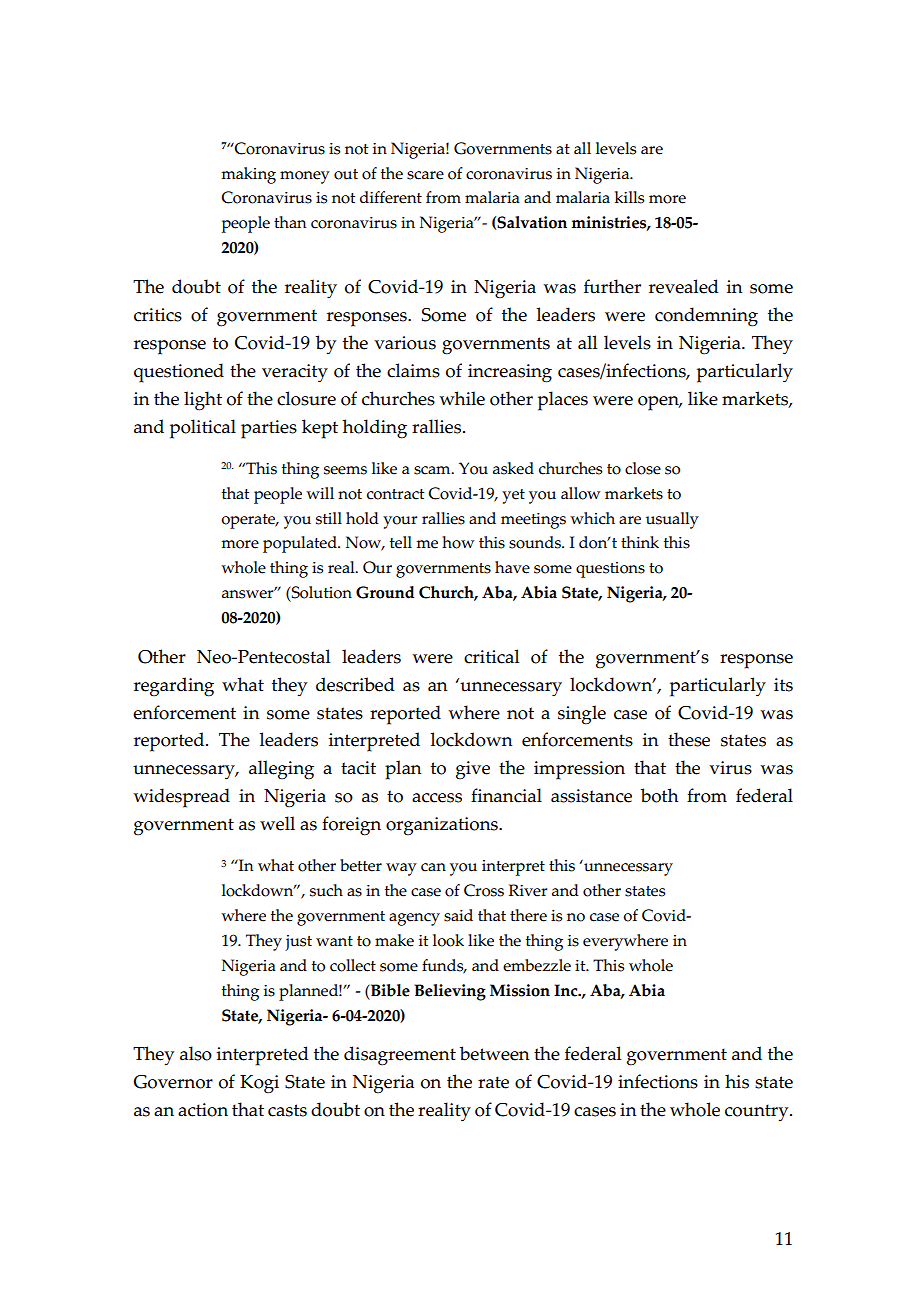 This screenshot has width=924, height=1308. I want to click on while, so click(462, 398).
